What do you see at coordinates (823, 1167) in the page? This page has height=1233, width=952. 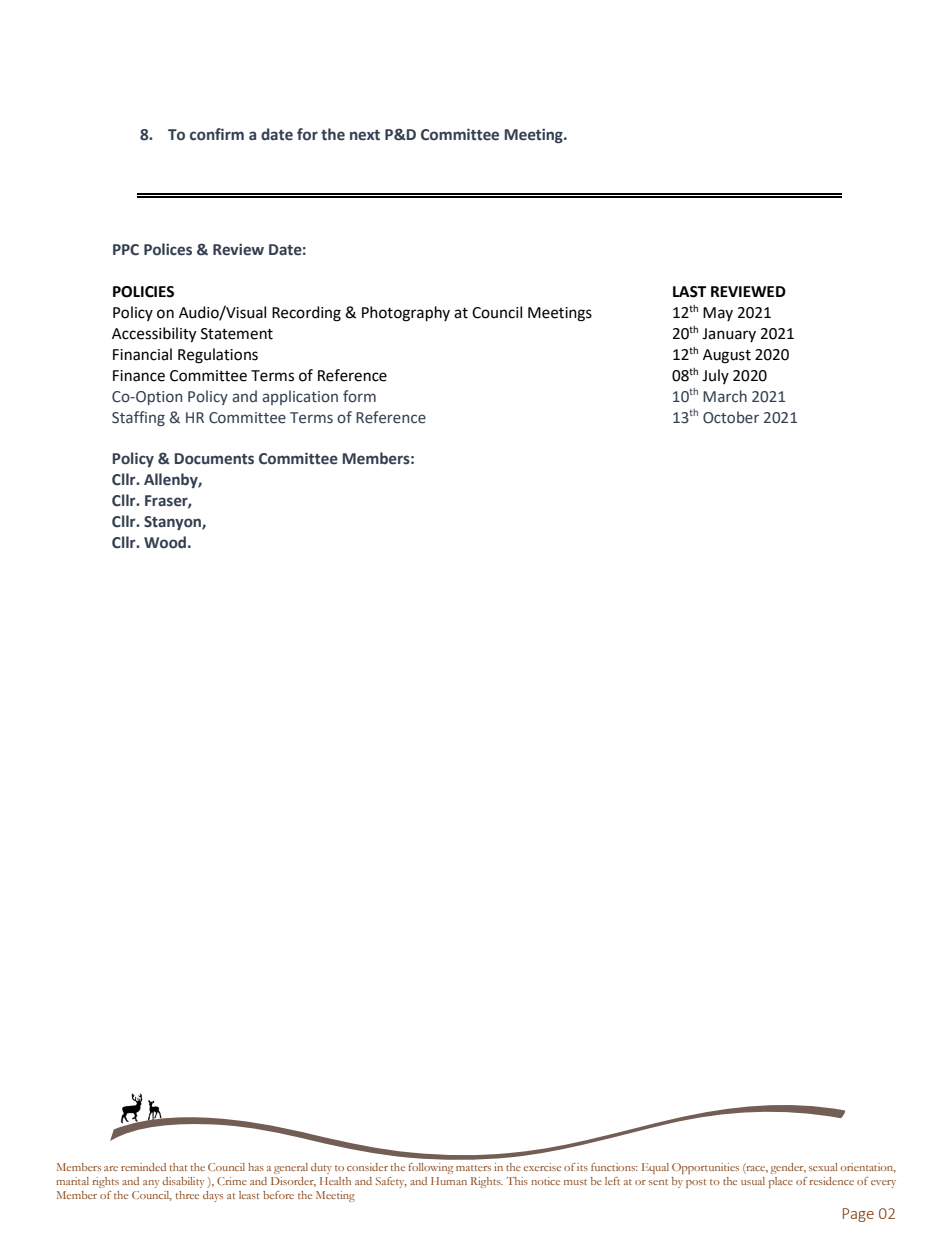 I see `sexual` at bounding box center [823, 1167].
